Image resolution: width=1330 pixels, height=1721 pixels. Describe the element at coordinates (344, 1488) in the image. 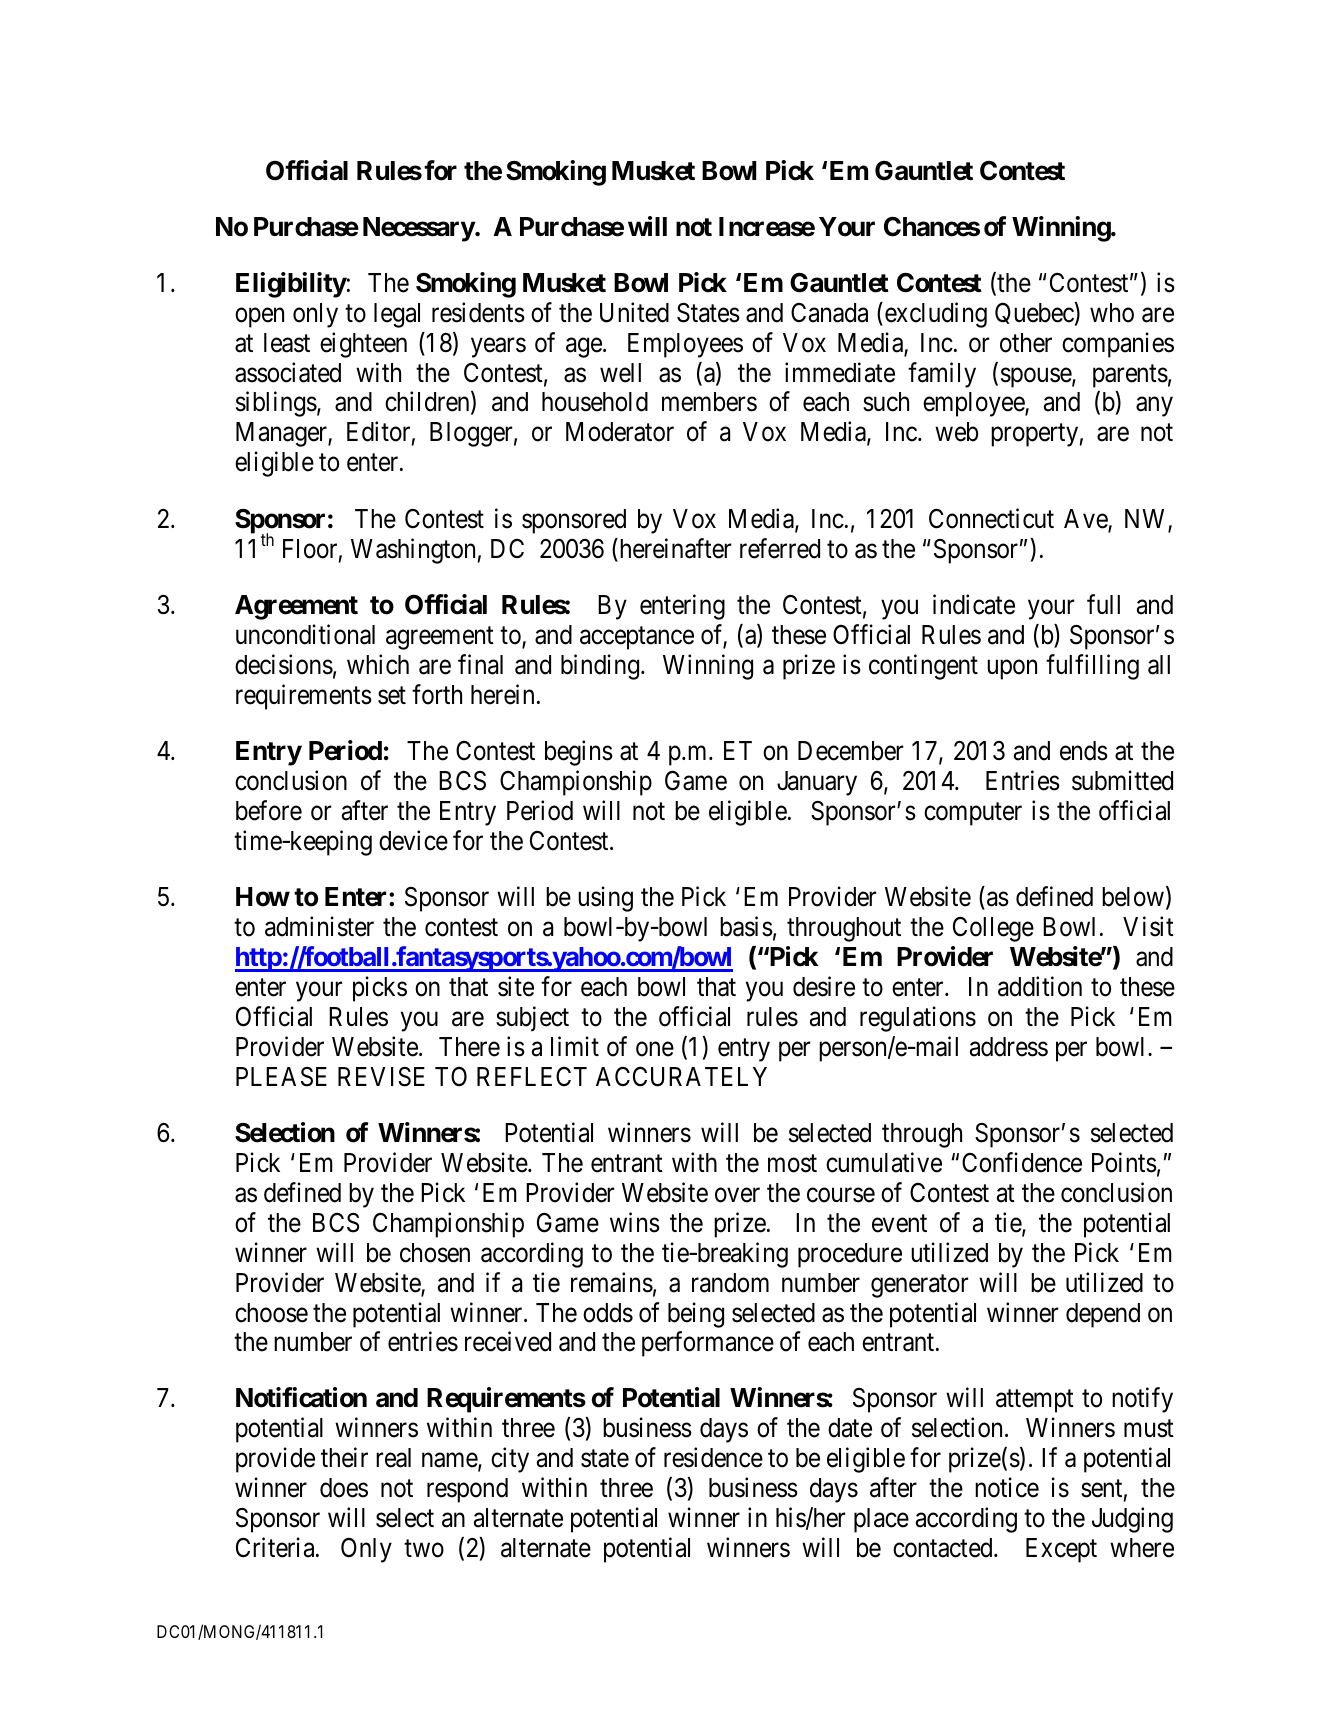

I see `does` at that location.
